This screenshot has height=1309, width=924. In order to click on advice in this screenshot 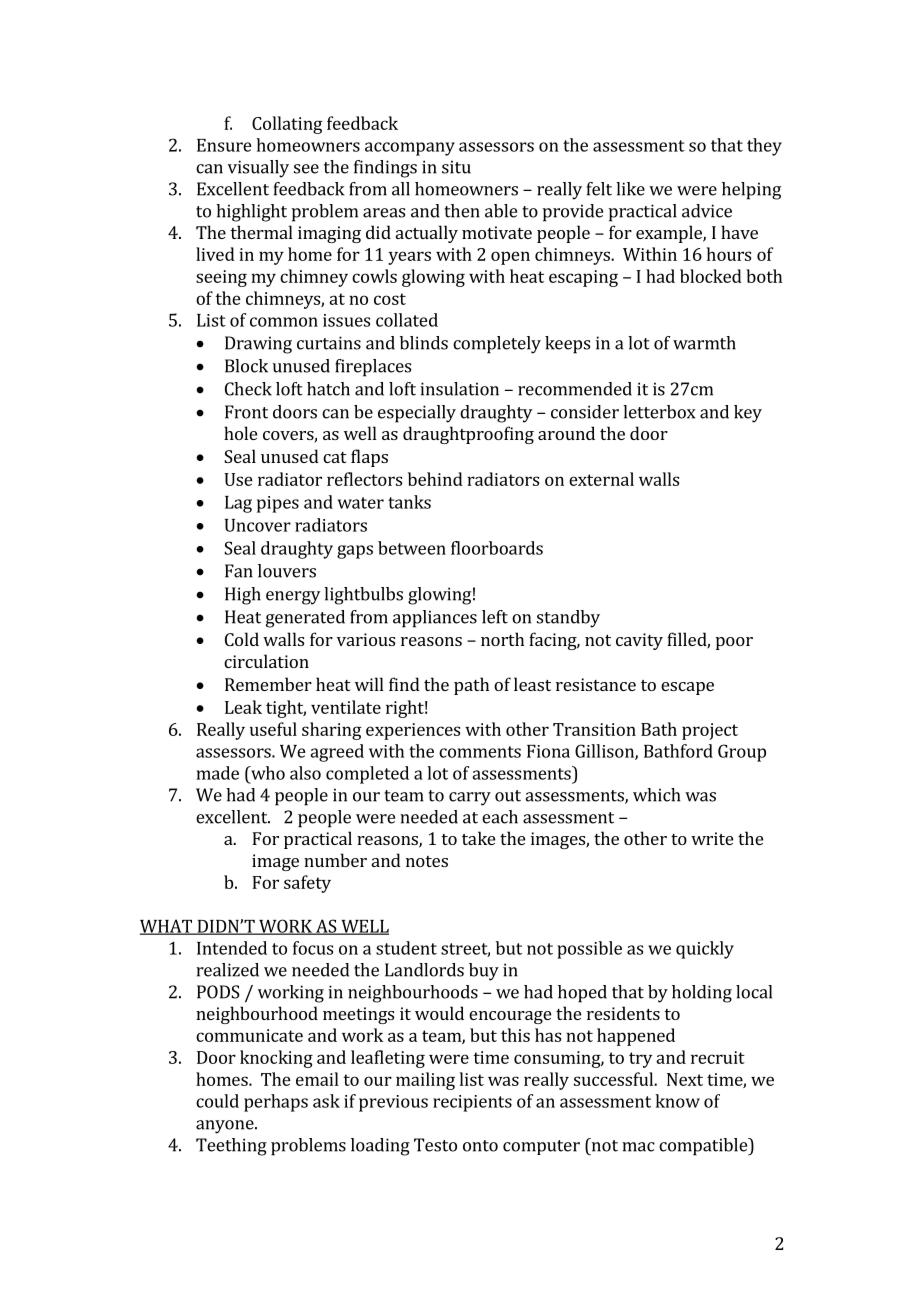, I will do `click(707, 211)`.
